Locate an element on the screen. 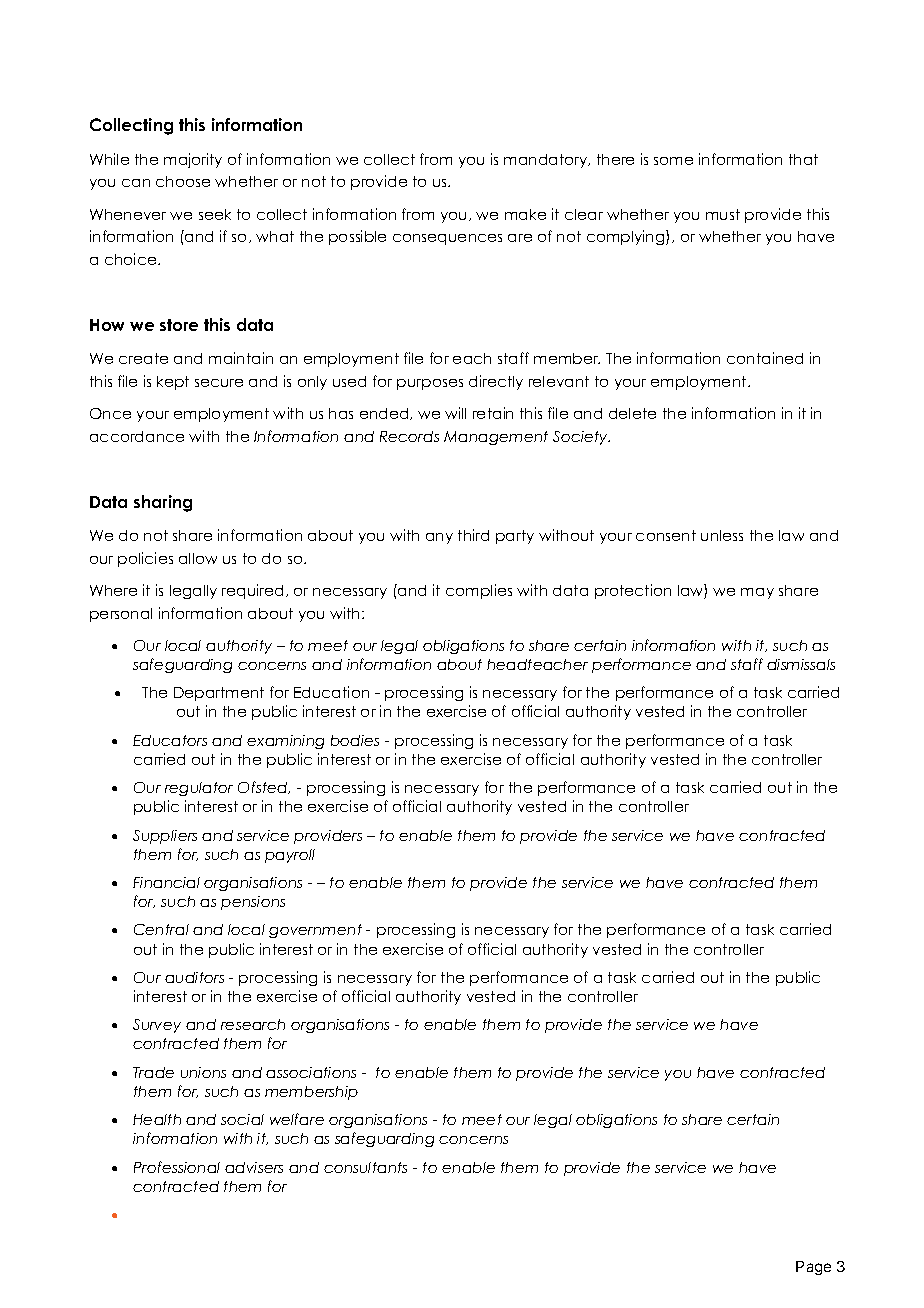 Image resolution: width=924 pixels, height=1308 pixels. complies is located at coordinates (479, 591).
